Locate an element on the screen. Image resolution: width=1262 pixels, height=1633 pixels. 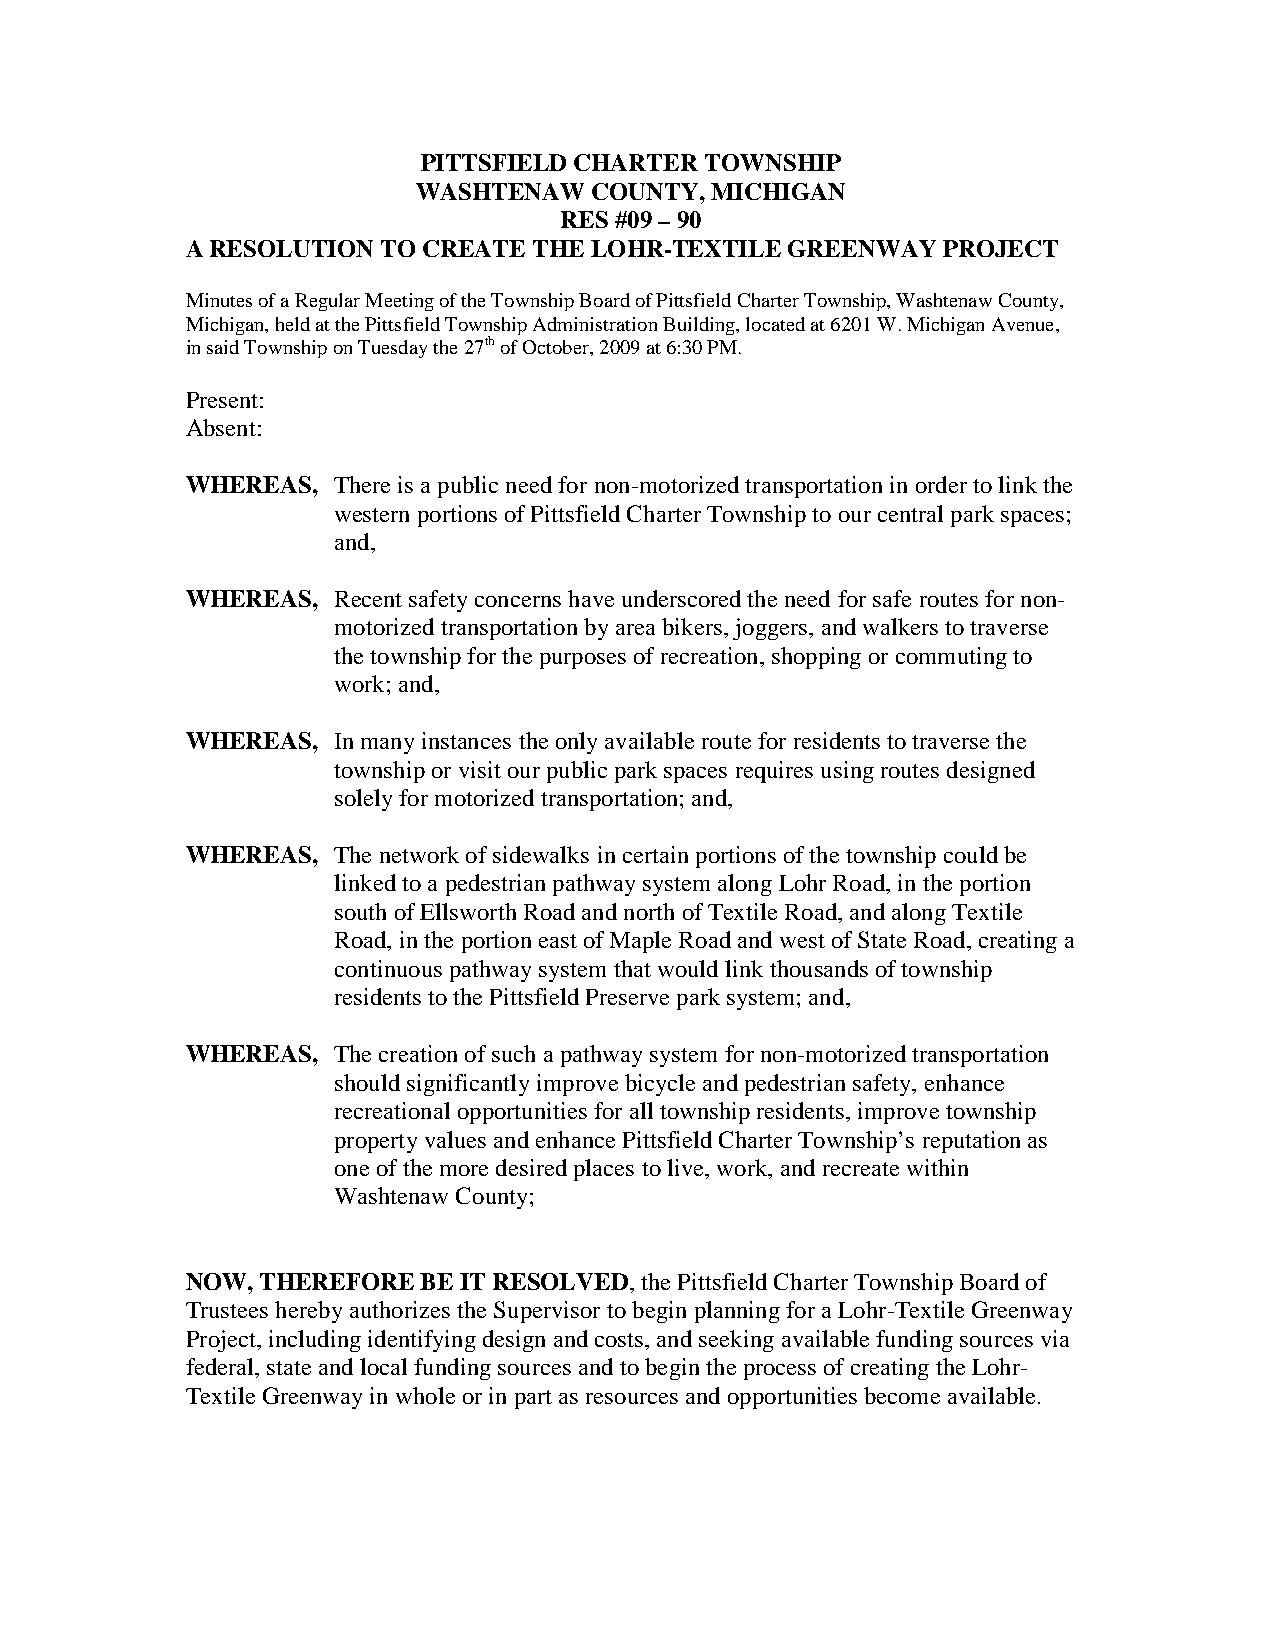
Avenue is located at coordinates (1024, 324).
